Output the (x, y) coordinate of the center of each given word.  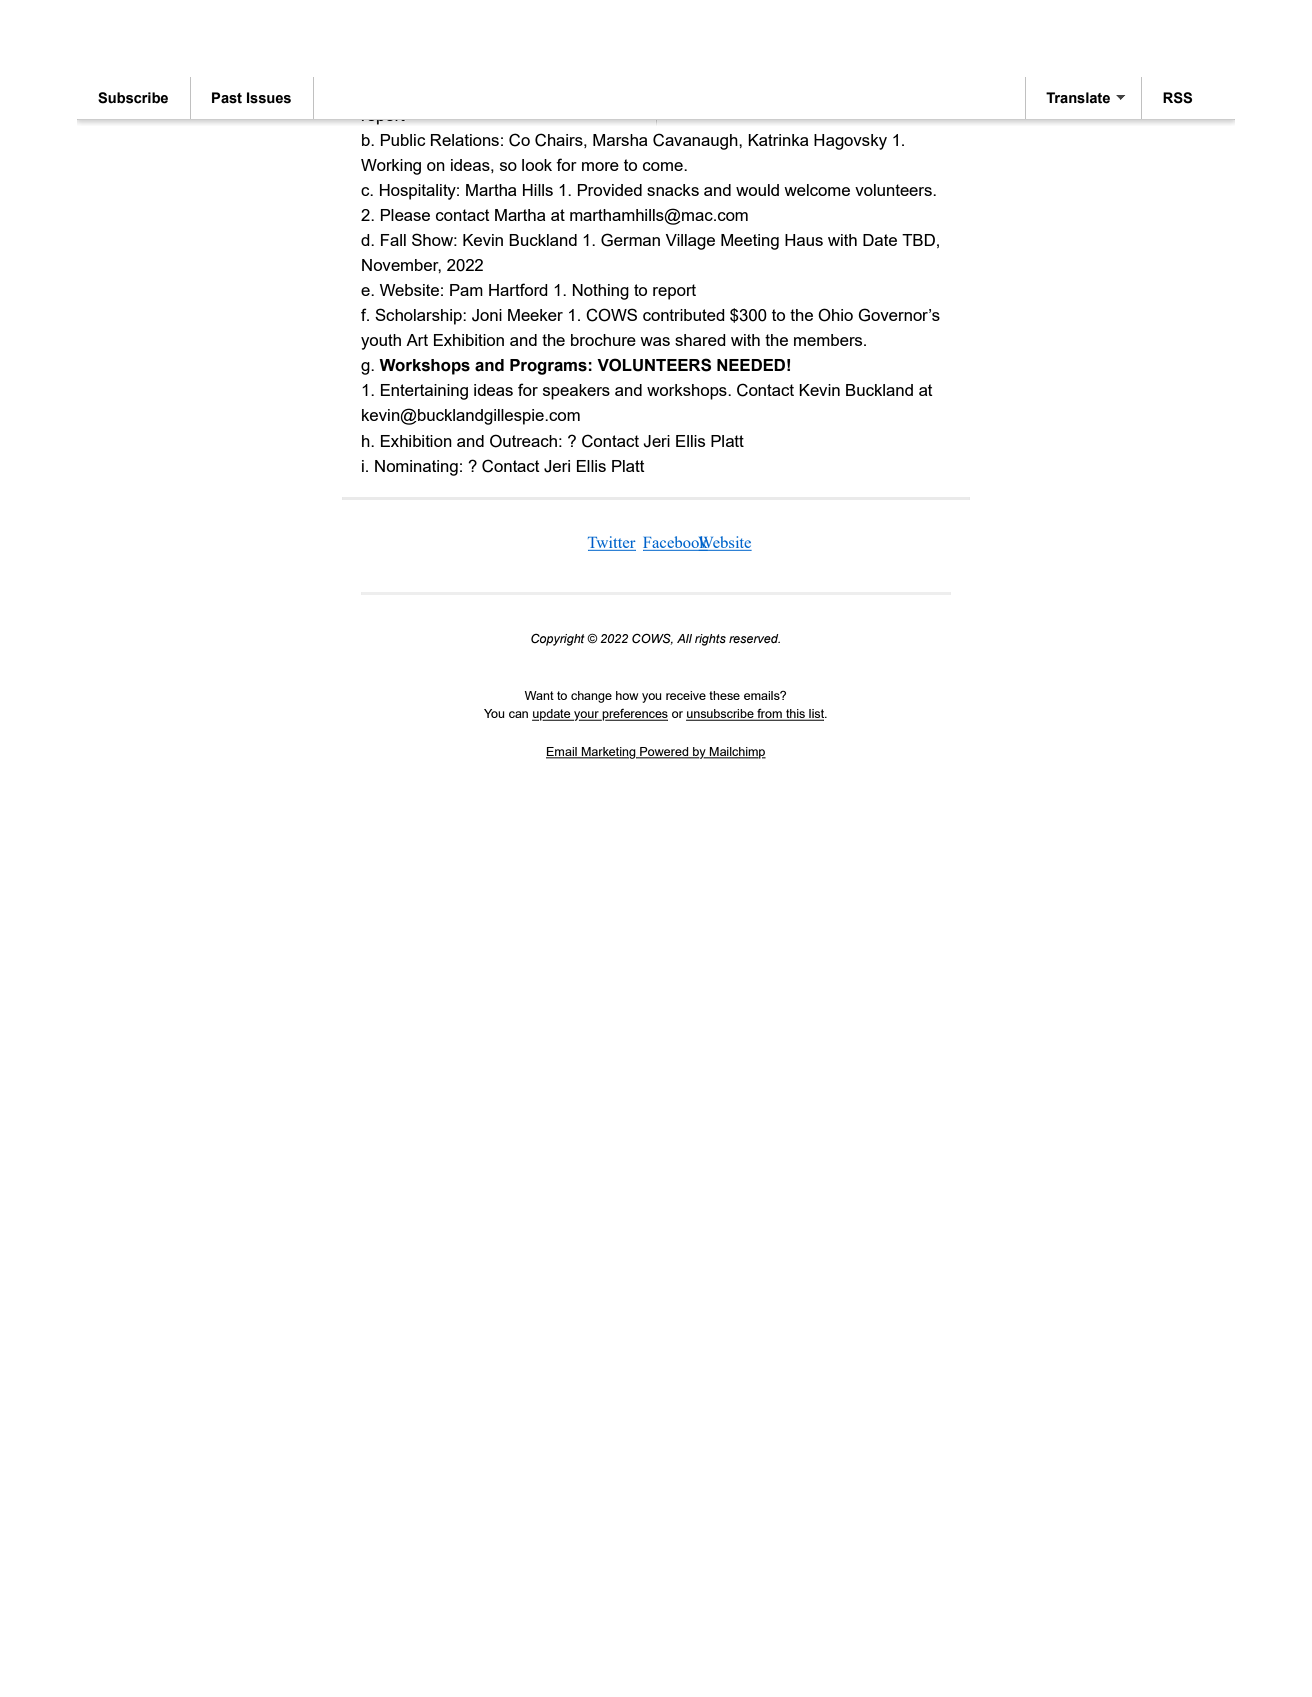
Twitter (612, 543)
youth (381, 342)
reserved (754, 638)
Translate (1078, 98)
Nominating (416, 468)
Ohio (835, 315)
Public (403, 140)
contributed (684, 315)
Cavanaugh (696, 141)
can (518, 714)
